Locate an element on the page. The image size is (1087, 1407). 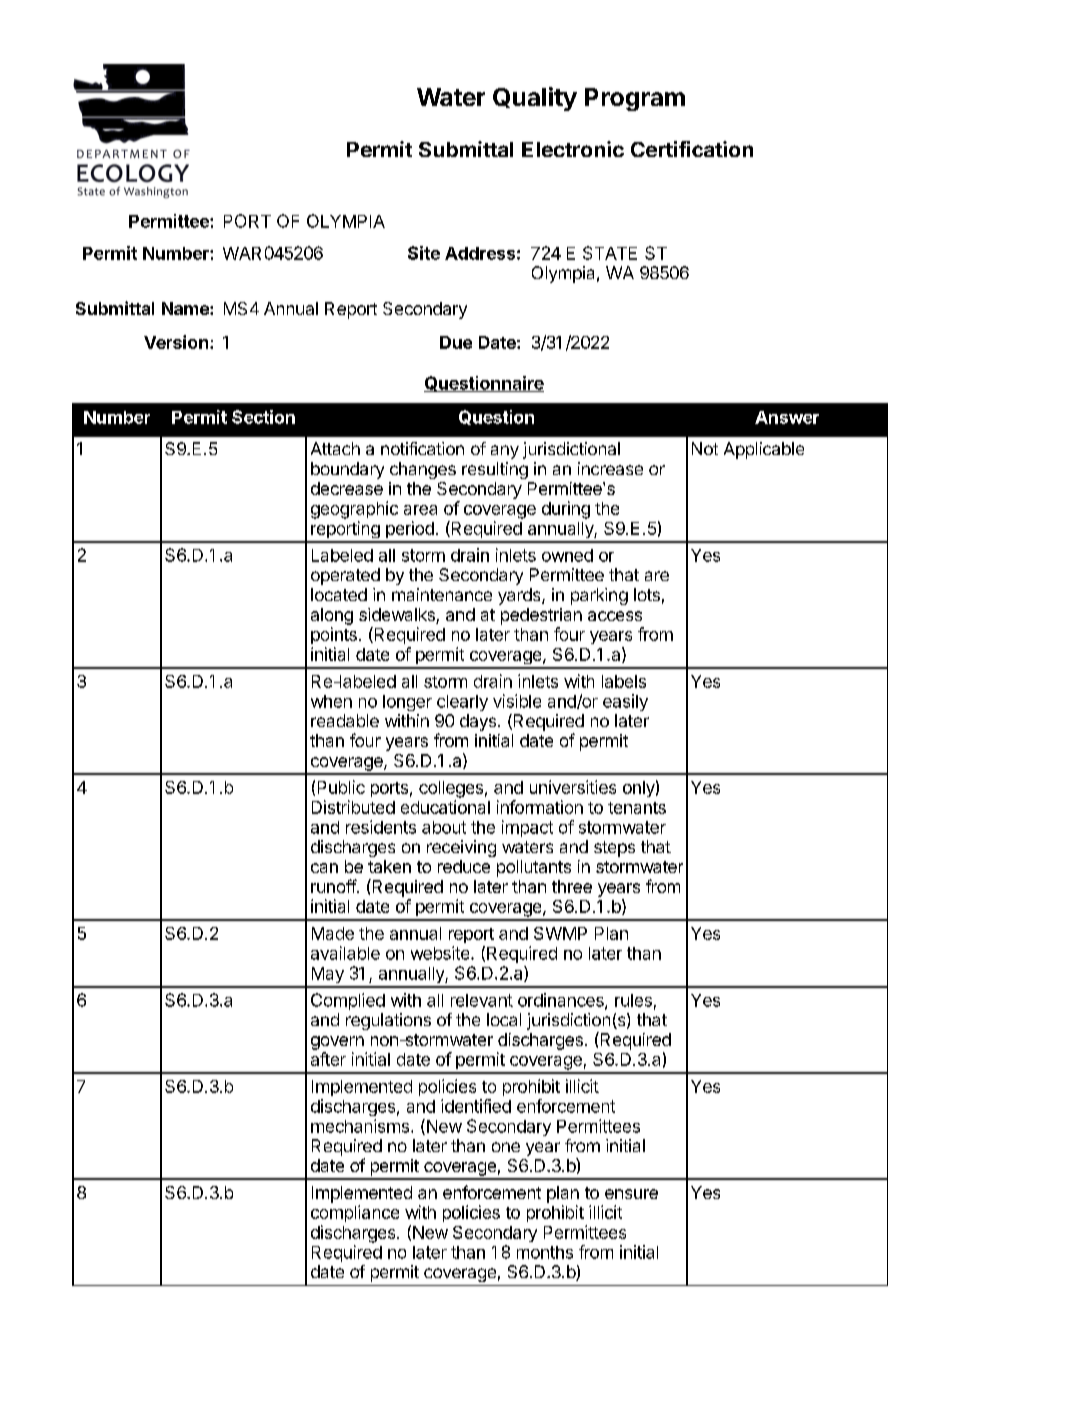
compliance is located at coordinates (355, 1213).
